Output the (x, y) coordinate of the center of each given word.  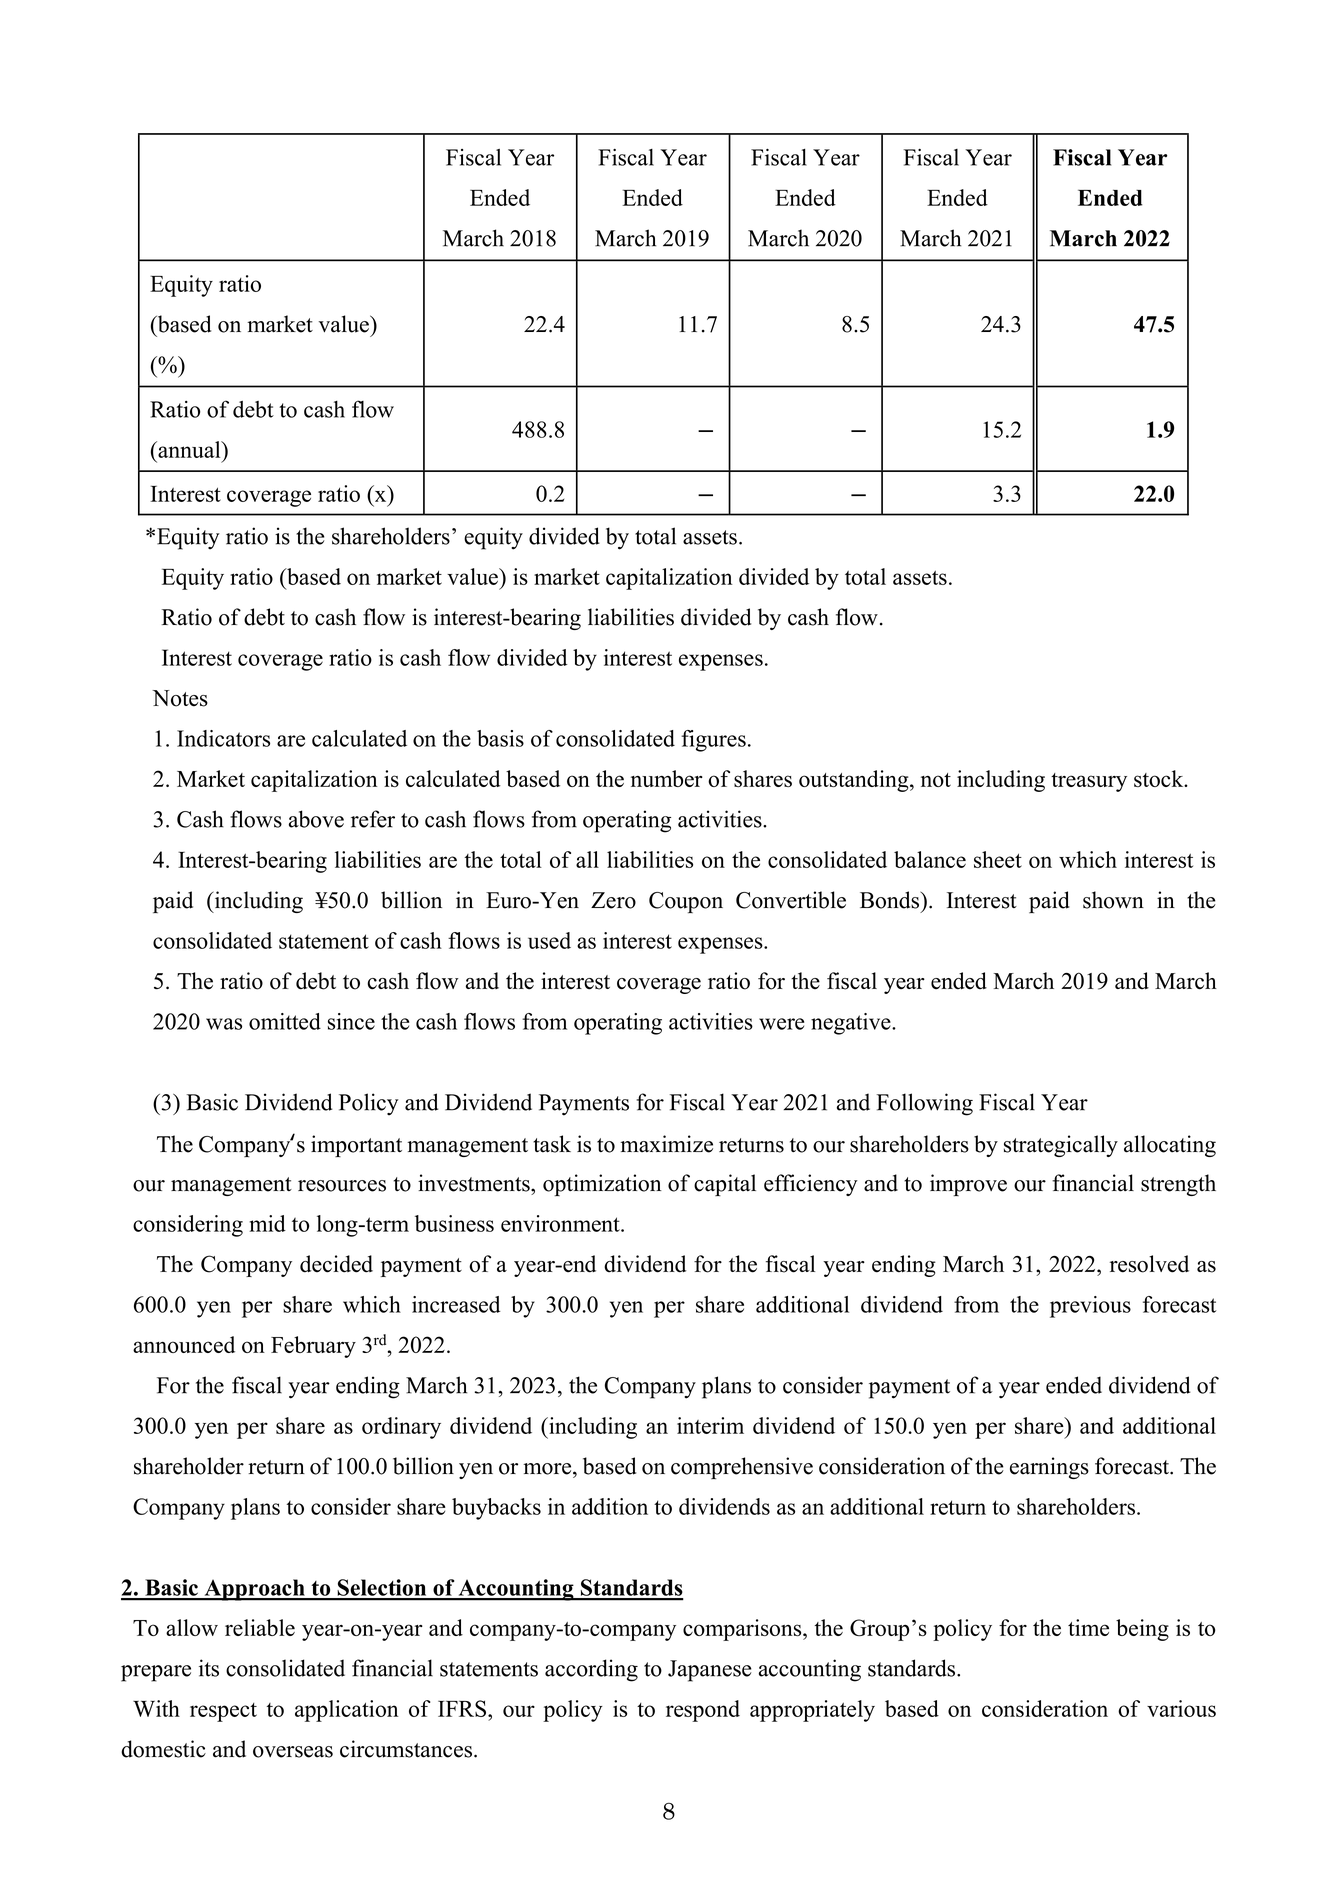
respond (703, 1711)
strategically (1061, 1146)
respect (223, 1712)
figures (713, 741)
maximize (666, 1144)
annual (189, 449)
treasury (1089, 782)
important (356, 1146)
